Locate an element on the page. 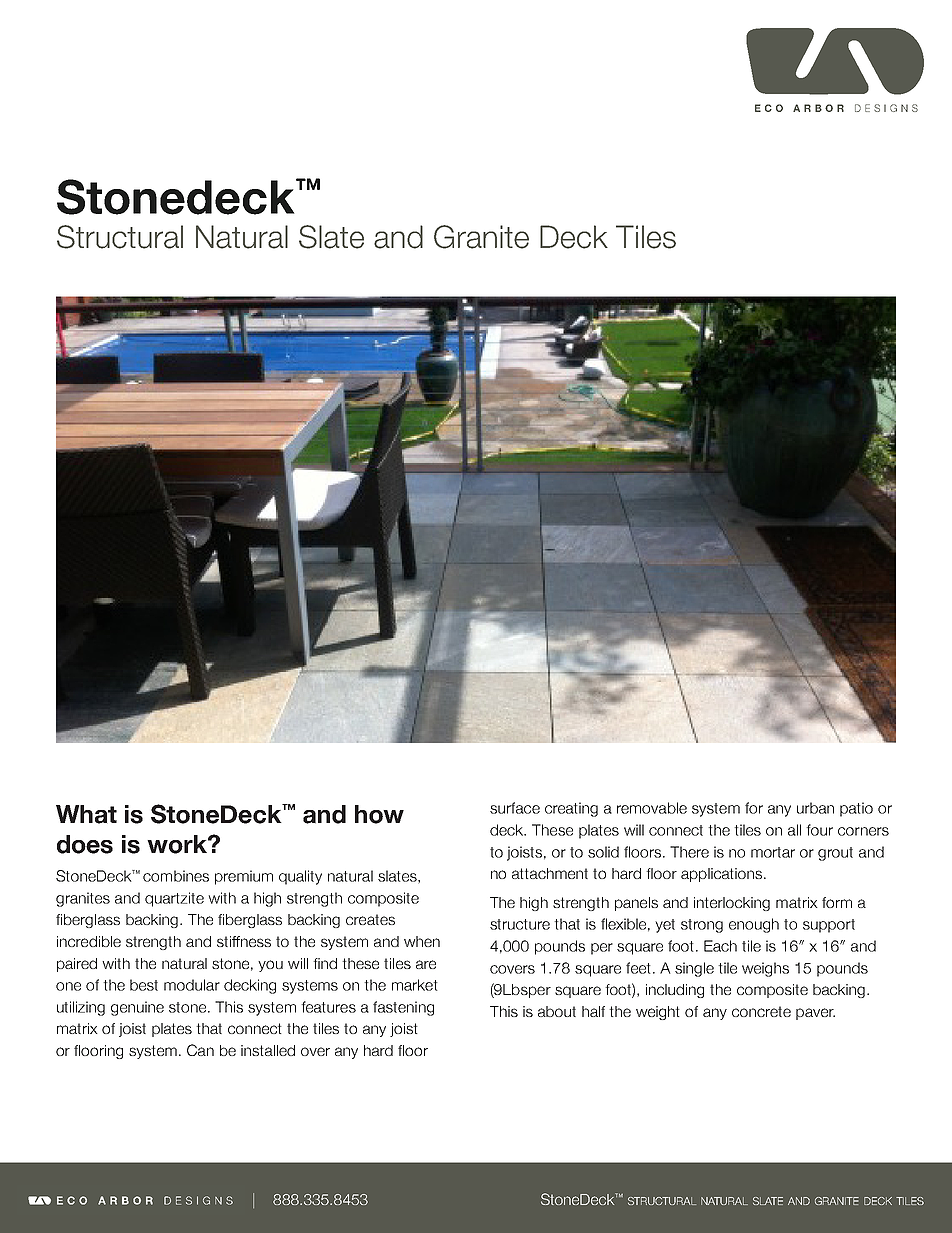  when is located at coordinates (422, 941).
